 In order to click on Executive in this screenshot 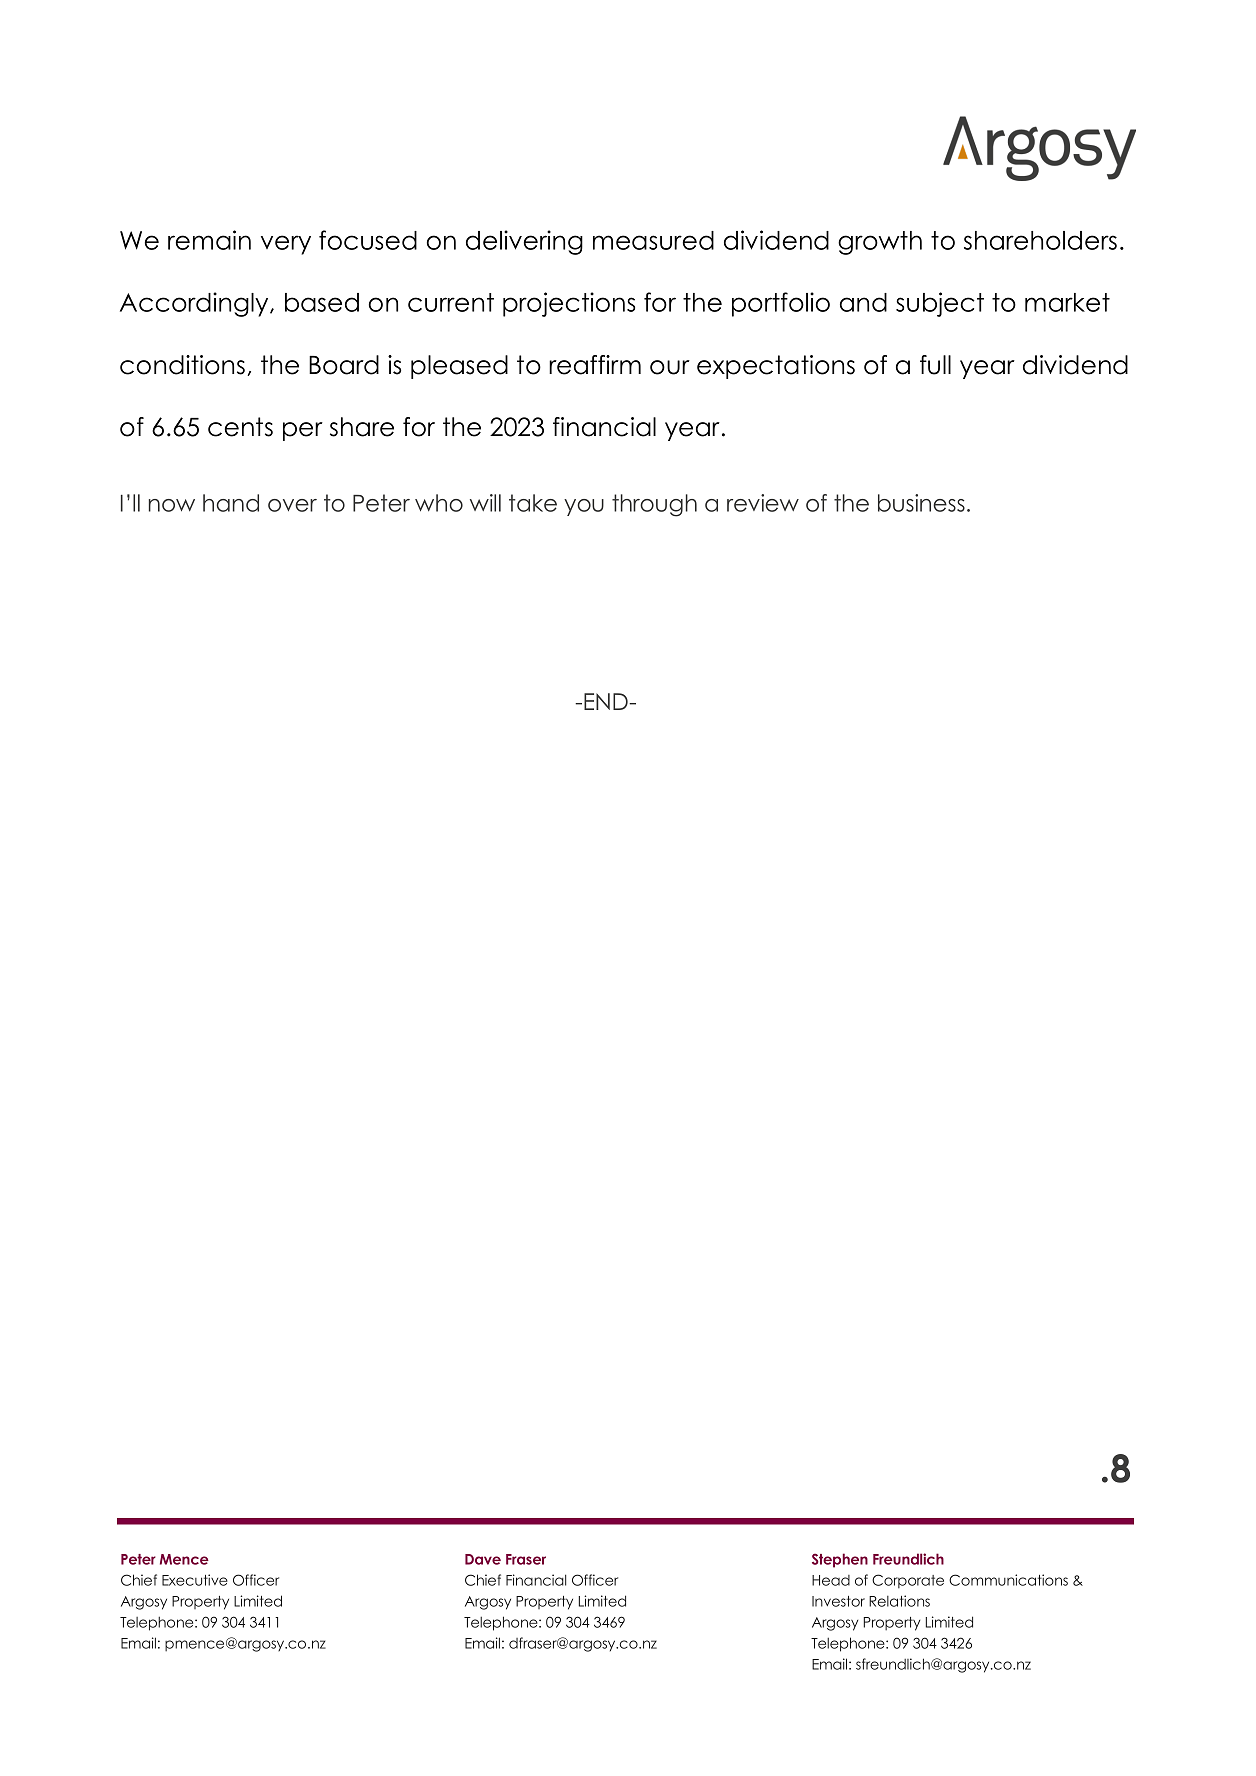, I will do `click(195, 1580)`.
